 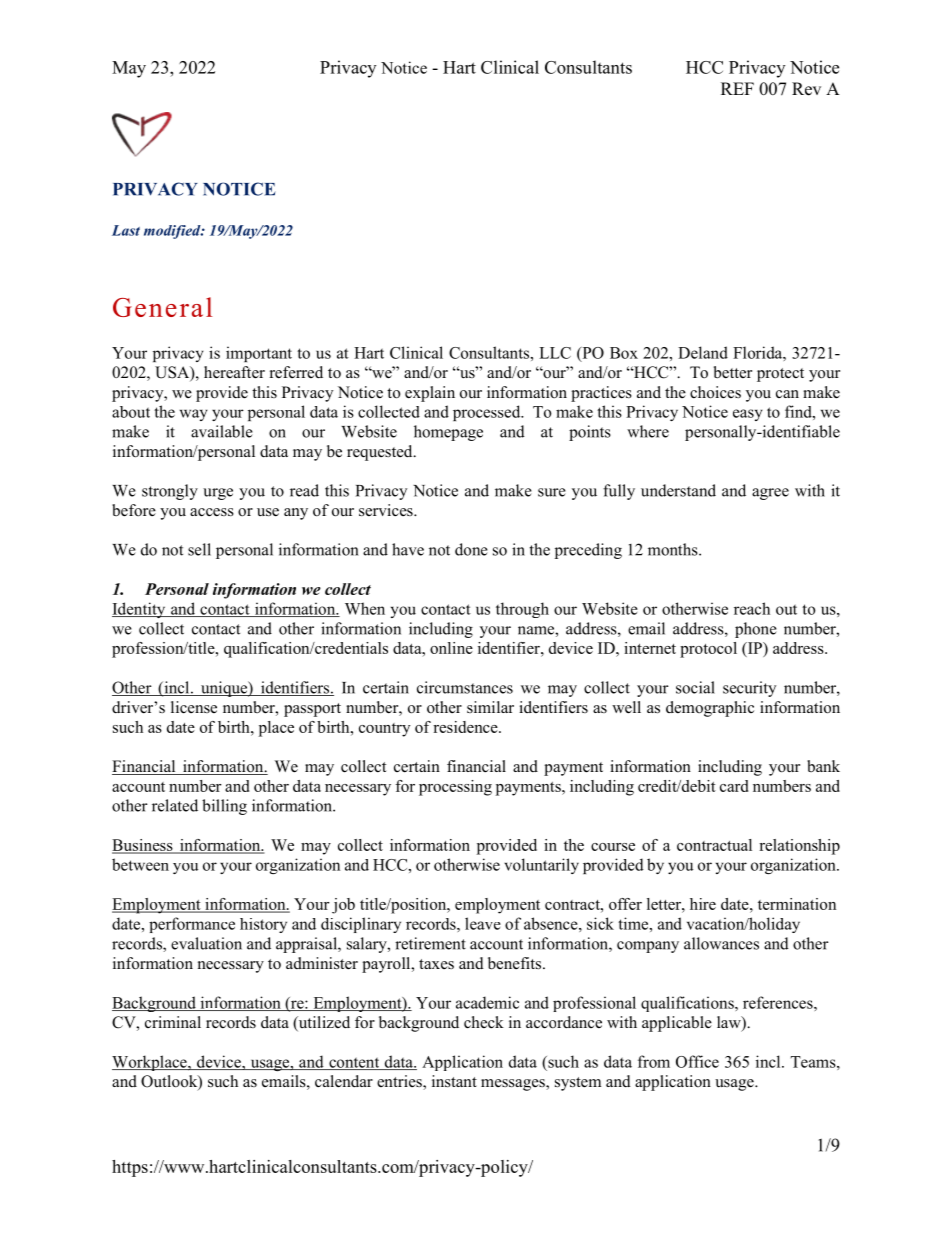 What do you see at coordinates (624, 353) in the screenshot?
I see `Box` at bounding box center [624, 353].
